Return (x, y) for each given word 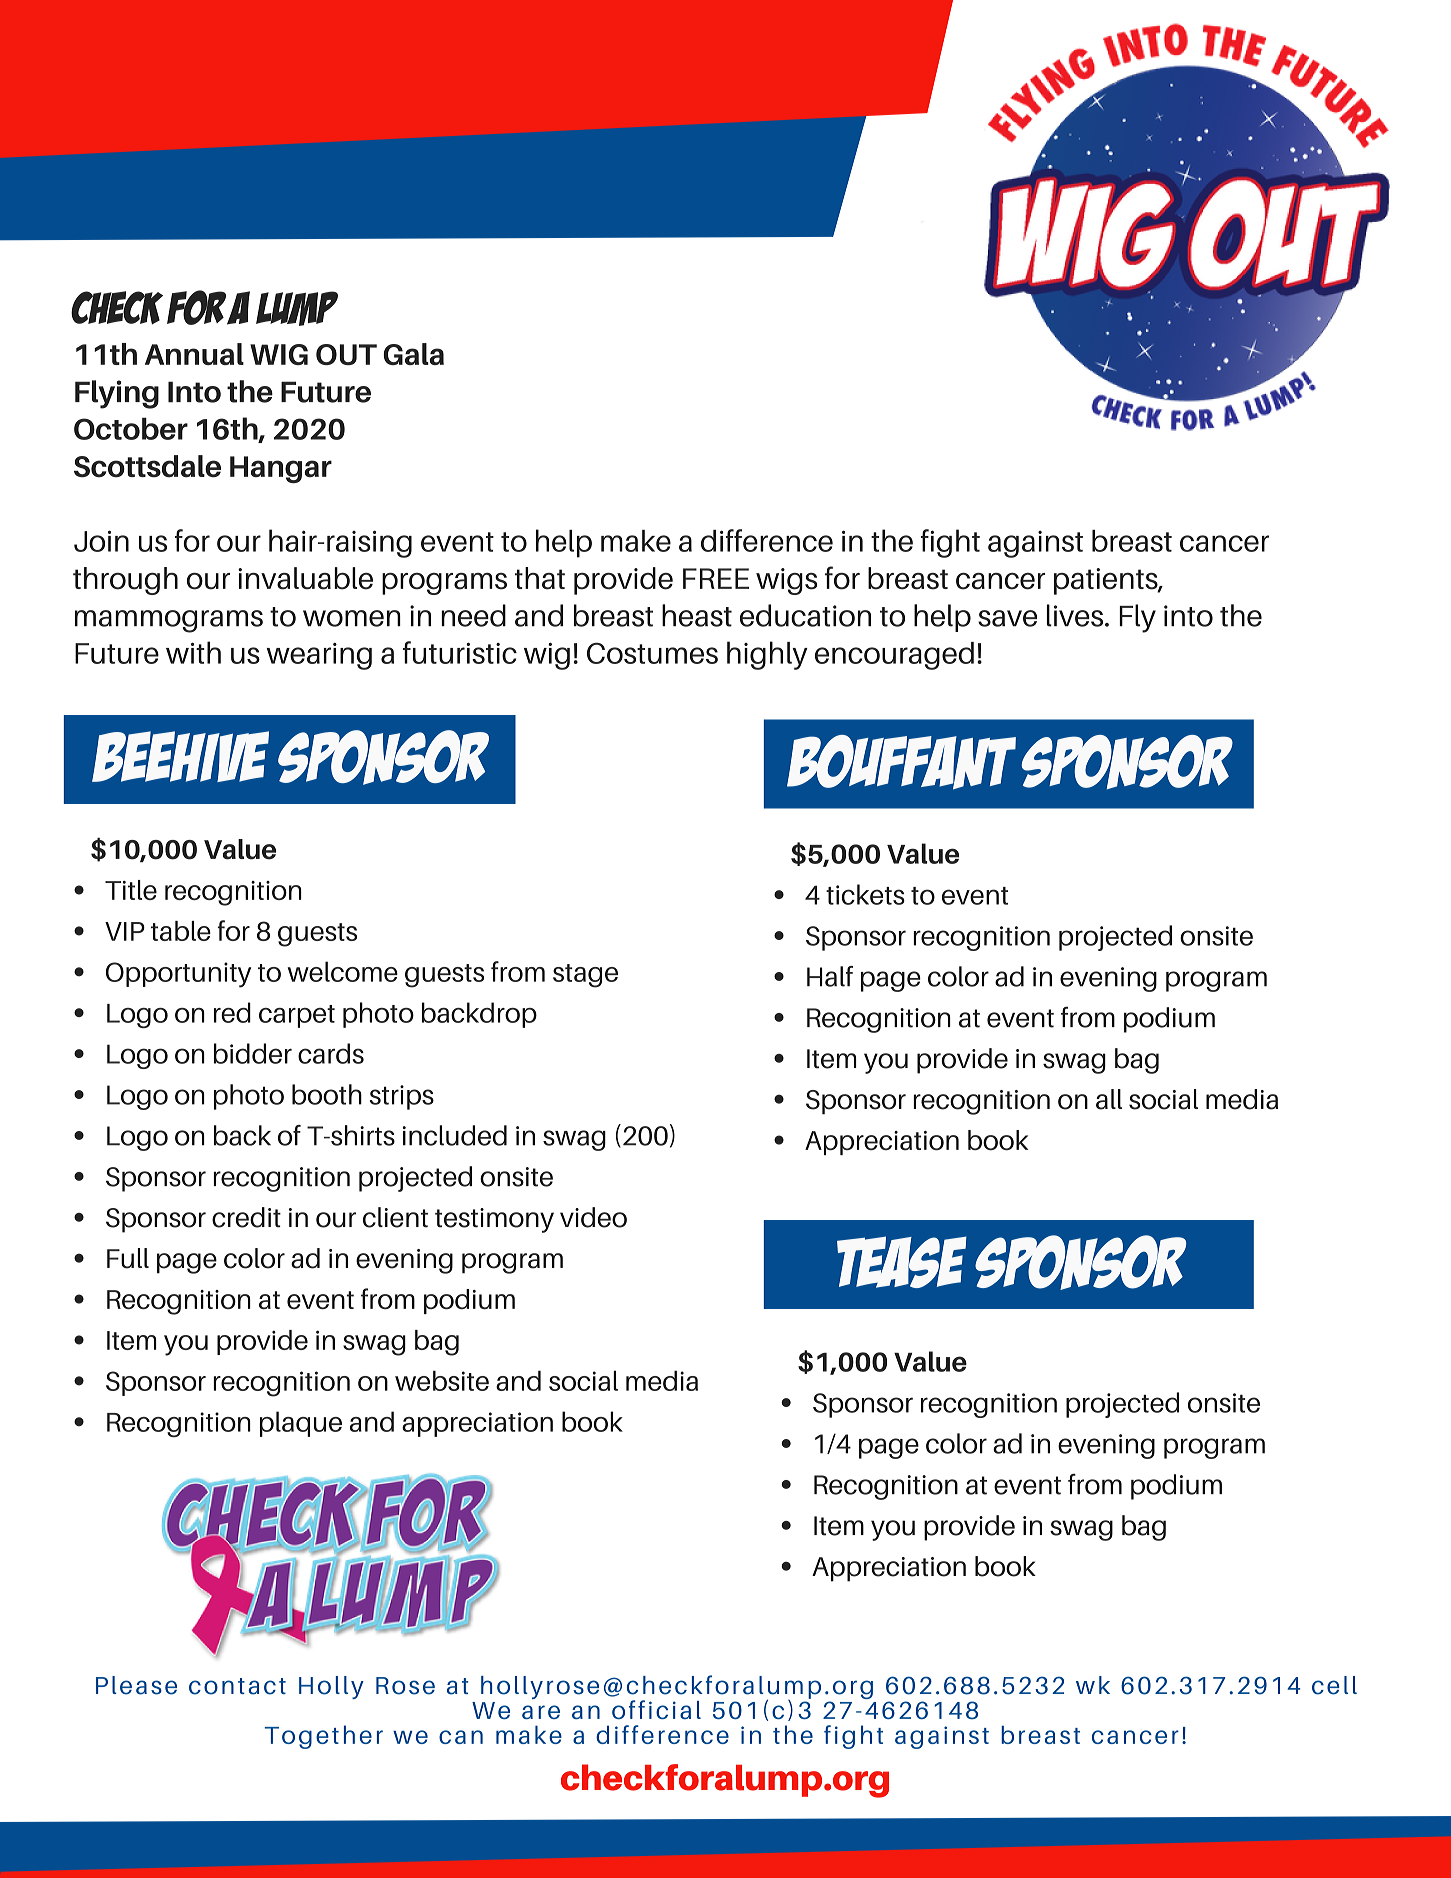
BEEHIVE (180, 756)
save (1007, 618)
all (1109, 1099)
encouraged (894, 656)
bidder (253, 1053)
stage (585, 976)
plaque (301, 1424)
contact (237, 1686)
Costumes (652, 653)
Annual (194, 354)
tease (902, 1262)
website (442, 1380)
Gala (413, 354)
